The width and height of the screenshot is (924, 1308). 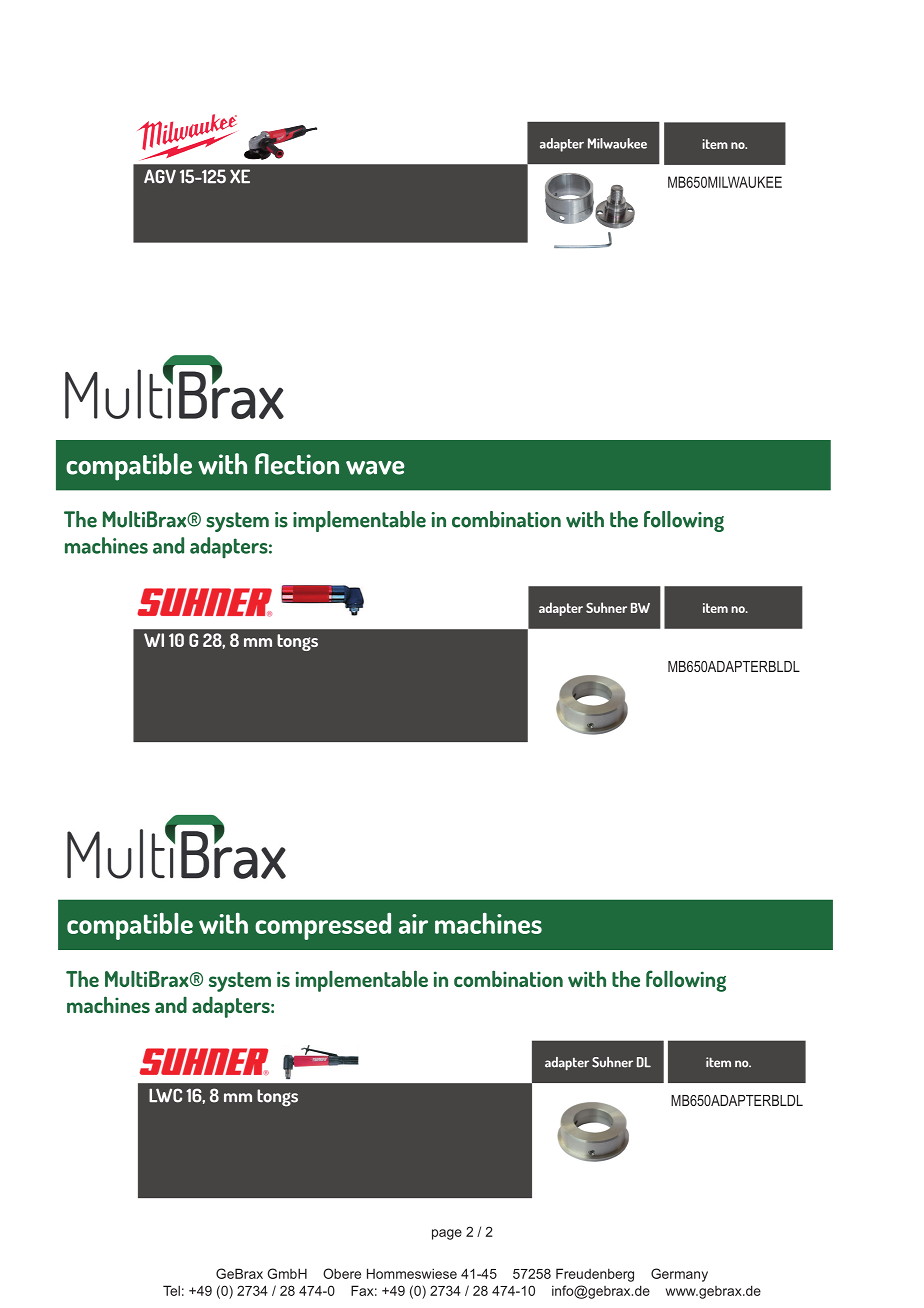 What do you see at coordinates (447, 1234) in the screenshot?
I see `page` at bounding box center [447, 1234].
